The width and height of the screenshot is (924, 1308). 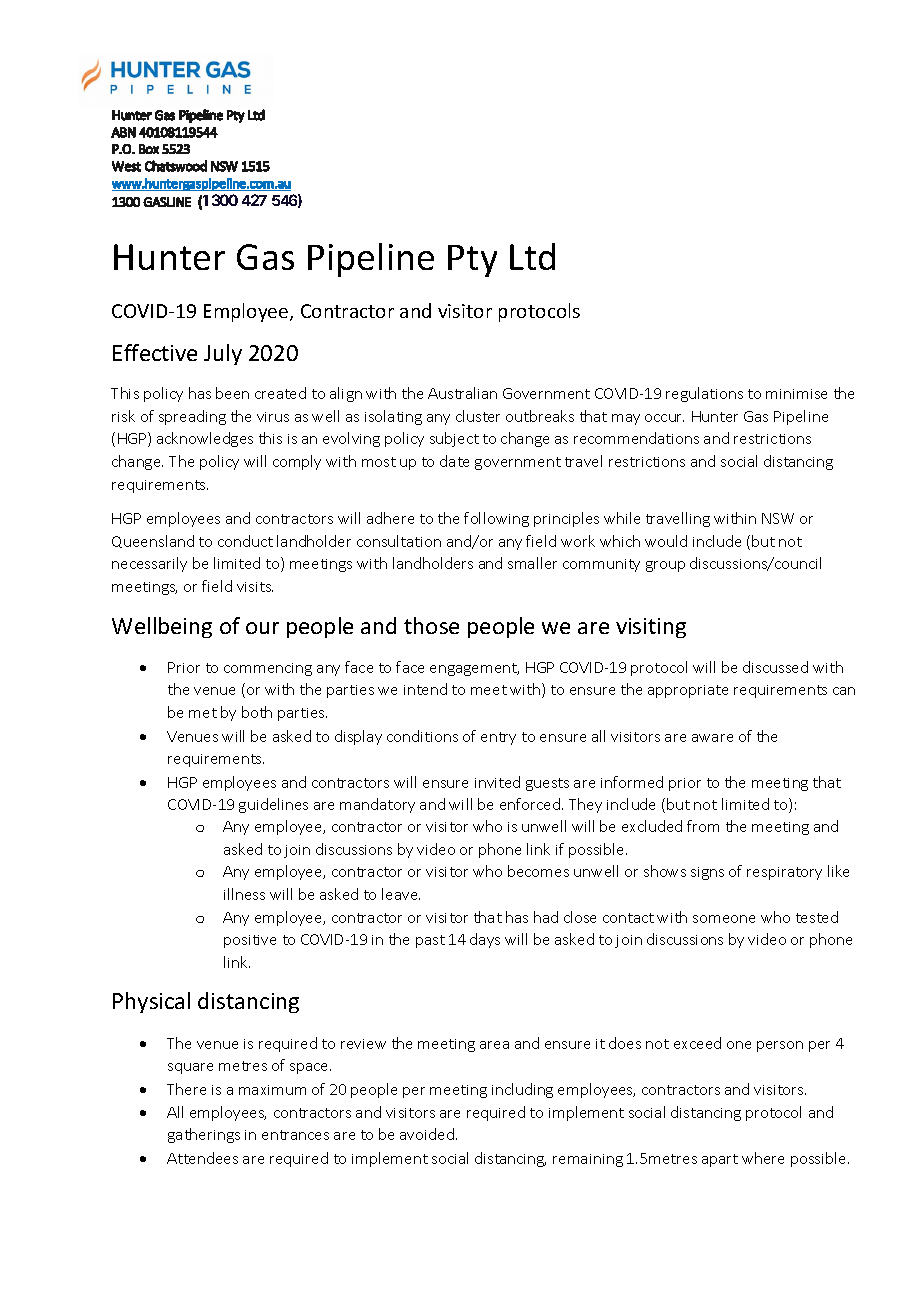 I want to click on both, so click(x=257, y=712).
